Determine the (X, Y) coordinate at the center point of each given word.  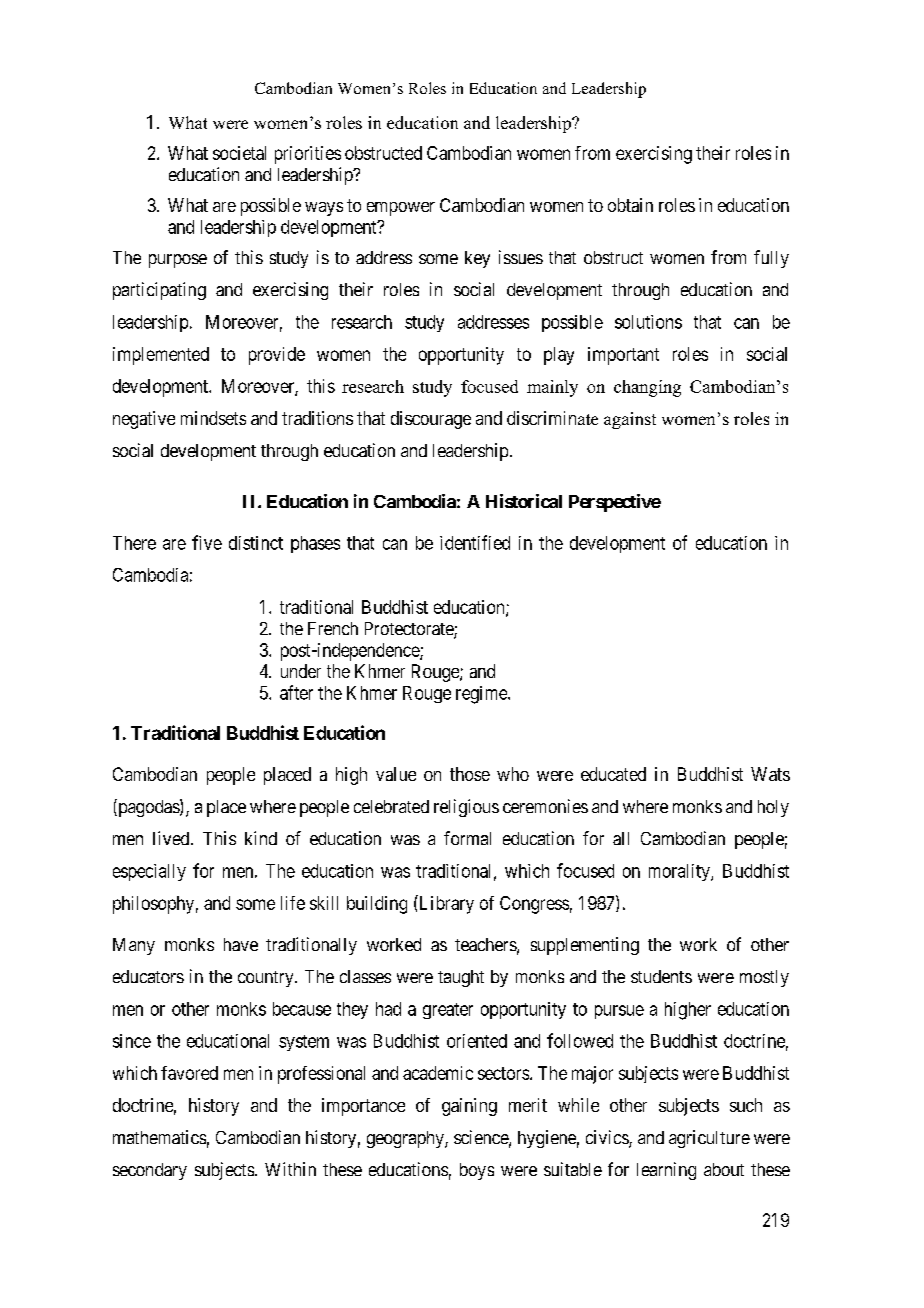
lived (172, 838)
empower (401, 209)
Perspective (615, 503)
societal (239, 153)
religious (466, 808)
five (207, 542)
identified (475, 542)
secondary (150, 1171)
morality (680, 872)
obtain (630, 205)
